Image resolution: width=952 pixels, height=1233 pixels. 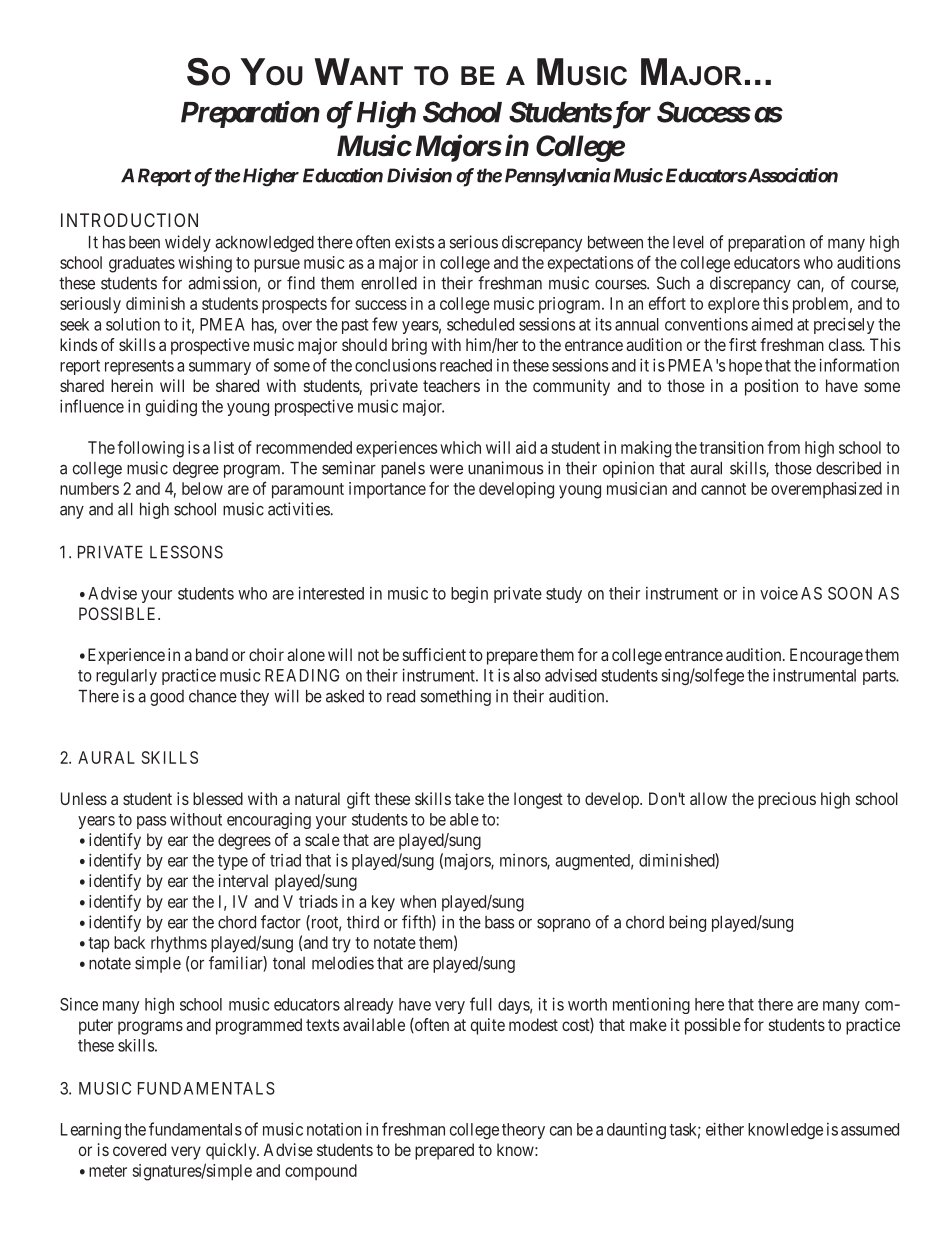 What do you see at coordinates (500, 922) in the document?
I see `bass` at bounding box center [500, 922].
